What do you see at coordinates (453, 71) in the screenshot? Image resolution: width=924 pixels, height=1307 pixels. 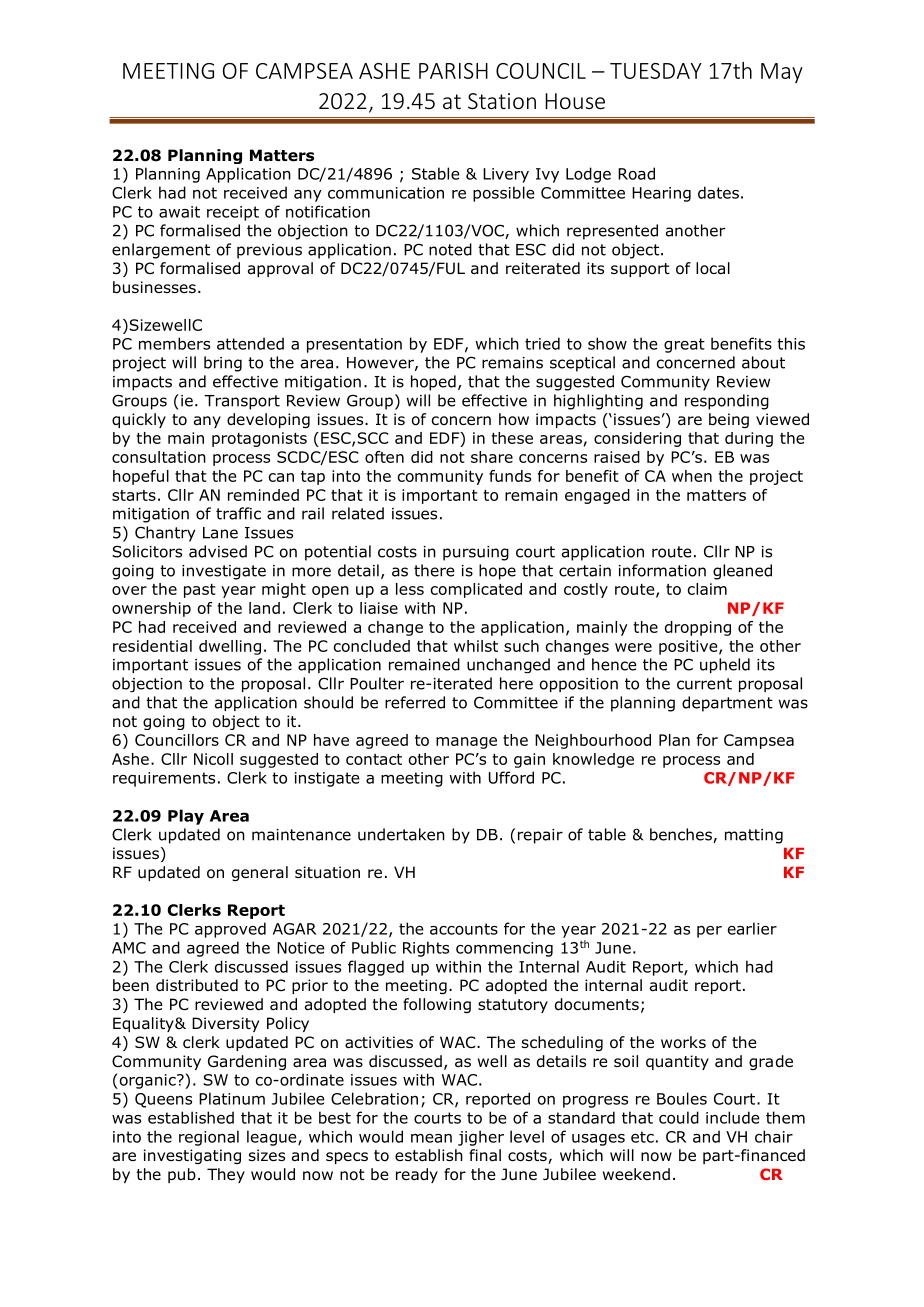 I see `PARISH` at bounding box center [453, 71].
